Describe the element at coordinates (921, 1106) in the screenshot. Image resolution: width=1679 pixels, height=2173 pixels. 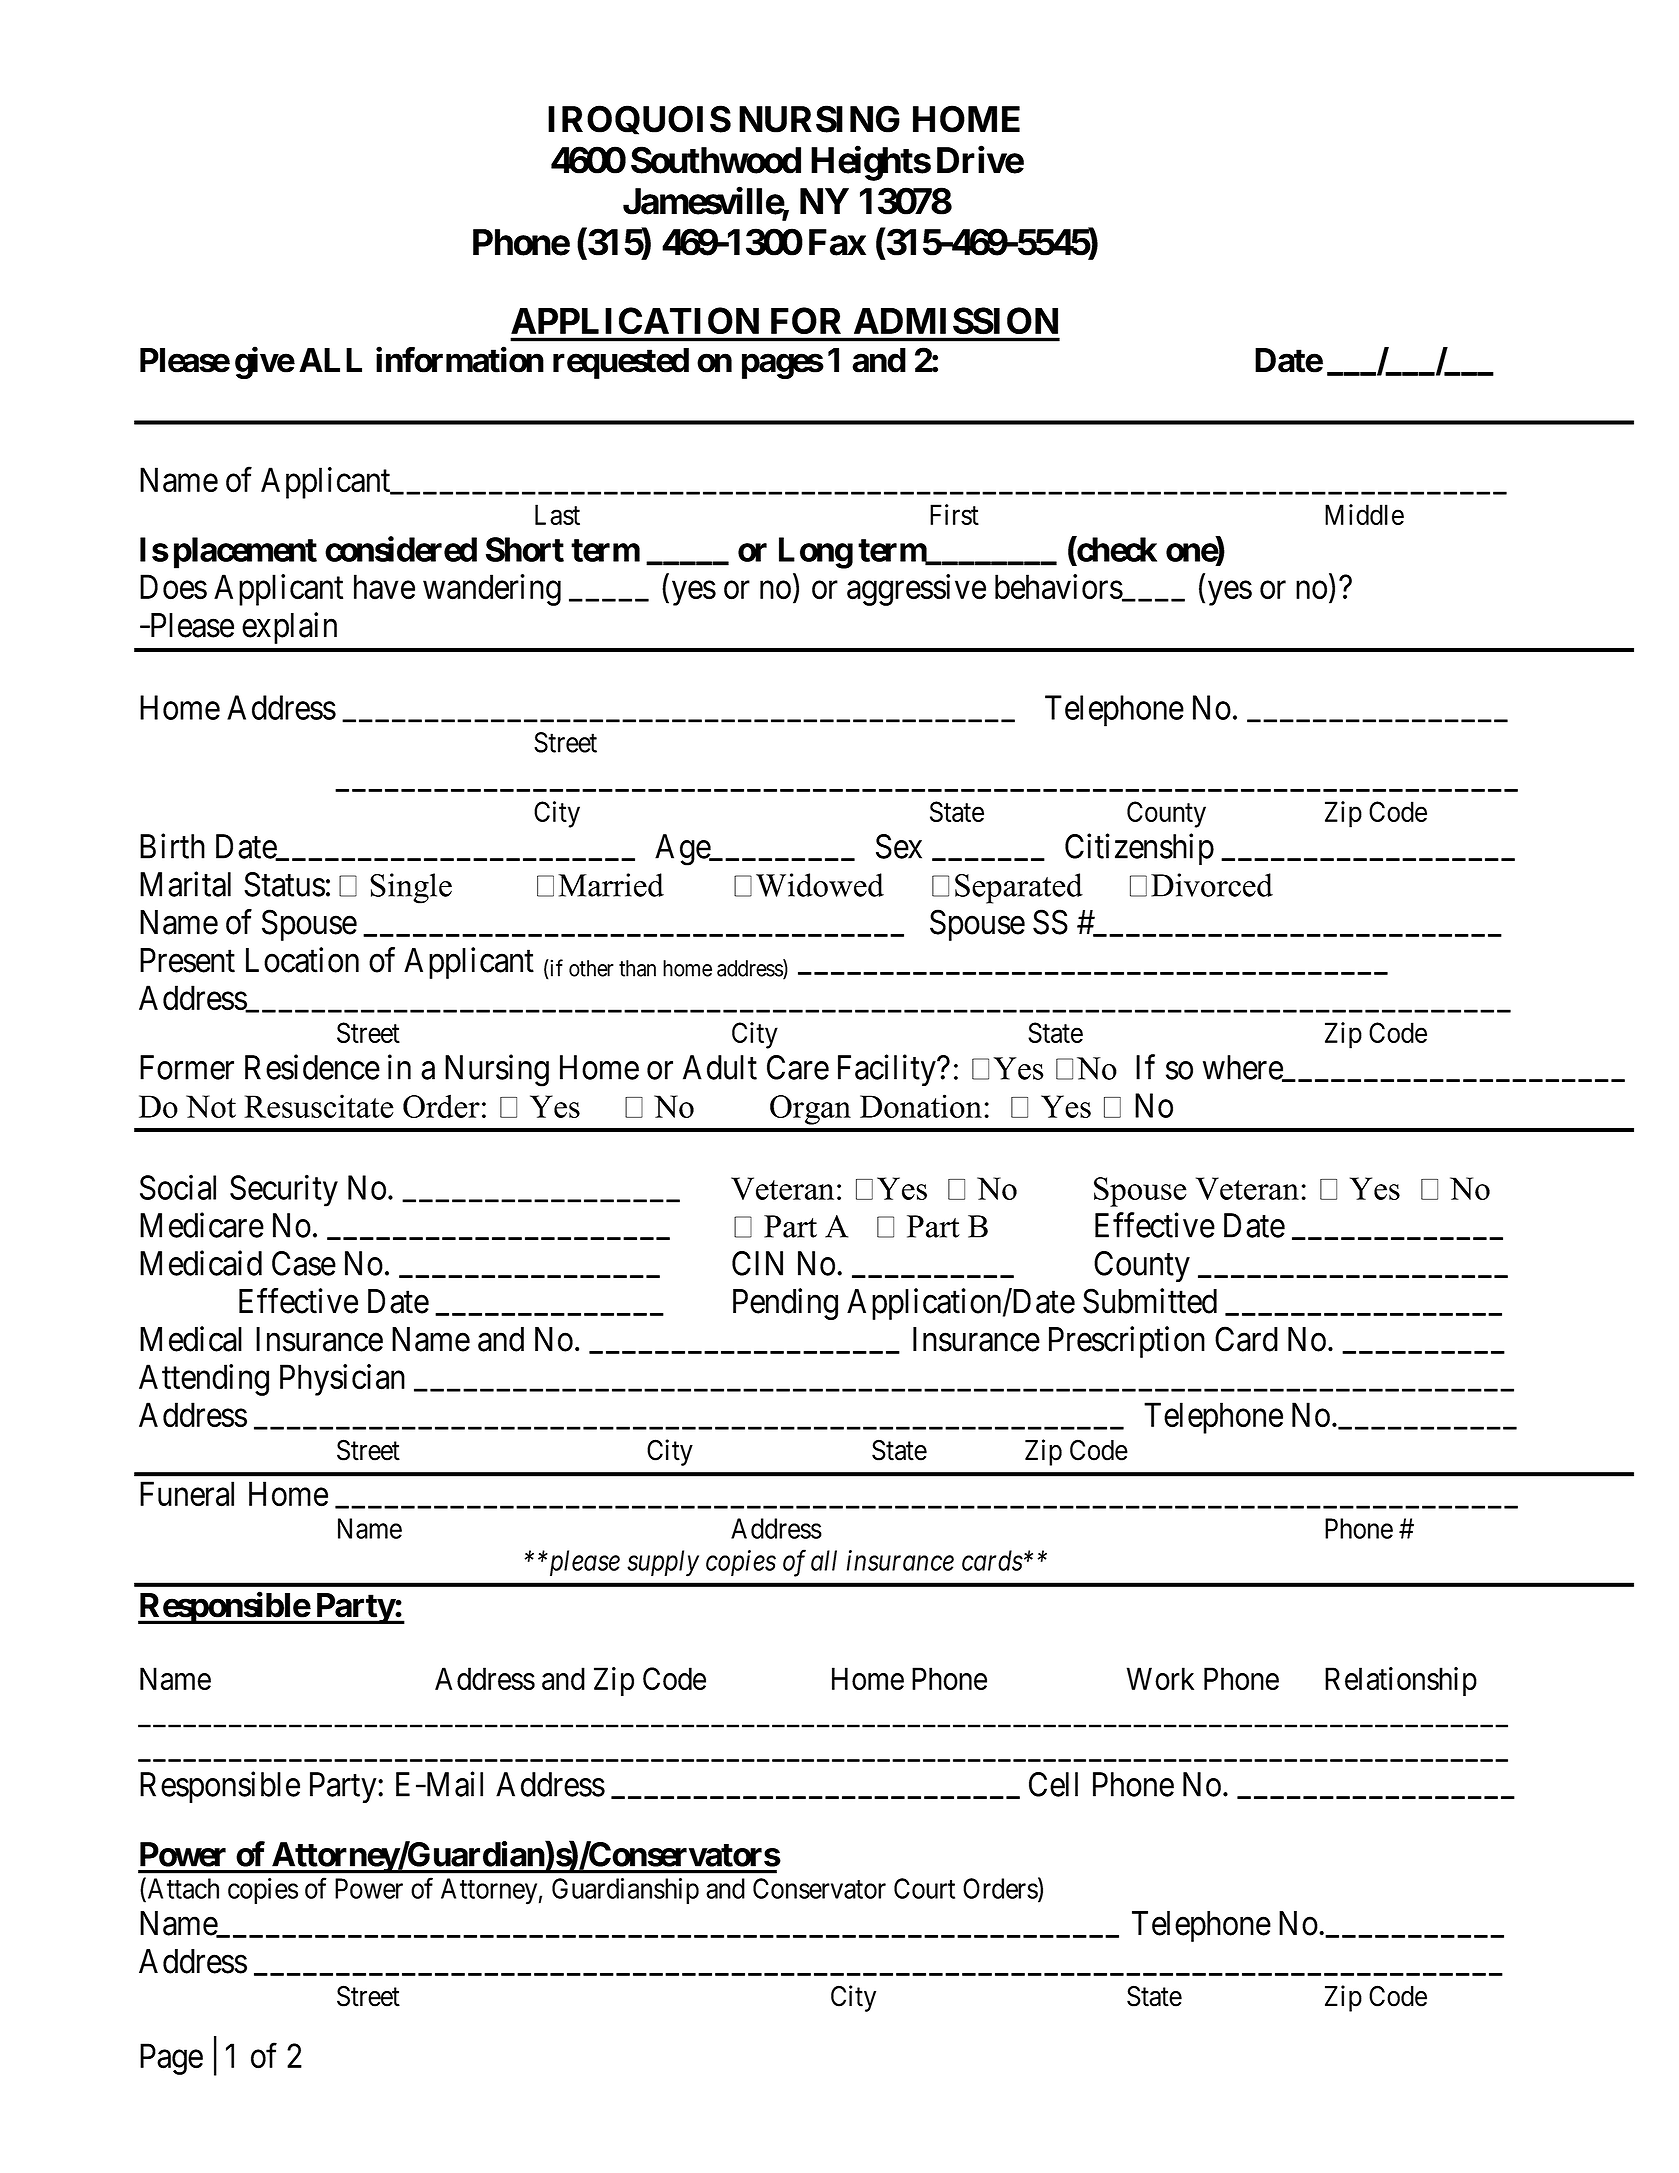
I see `Donation` at that location.
